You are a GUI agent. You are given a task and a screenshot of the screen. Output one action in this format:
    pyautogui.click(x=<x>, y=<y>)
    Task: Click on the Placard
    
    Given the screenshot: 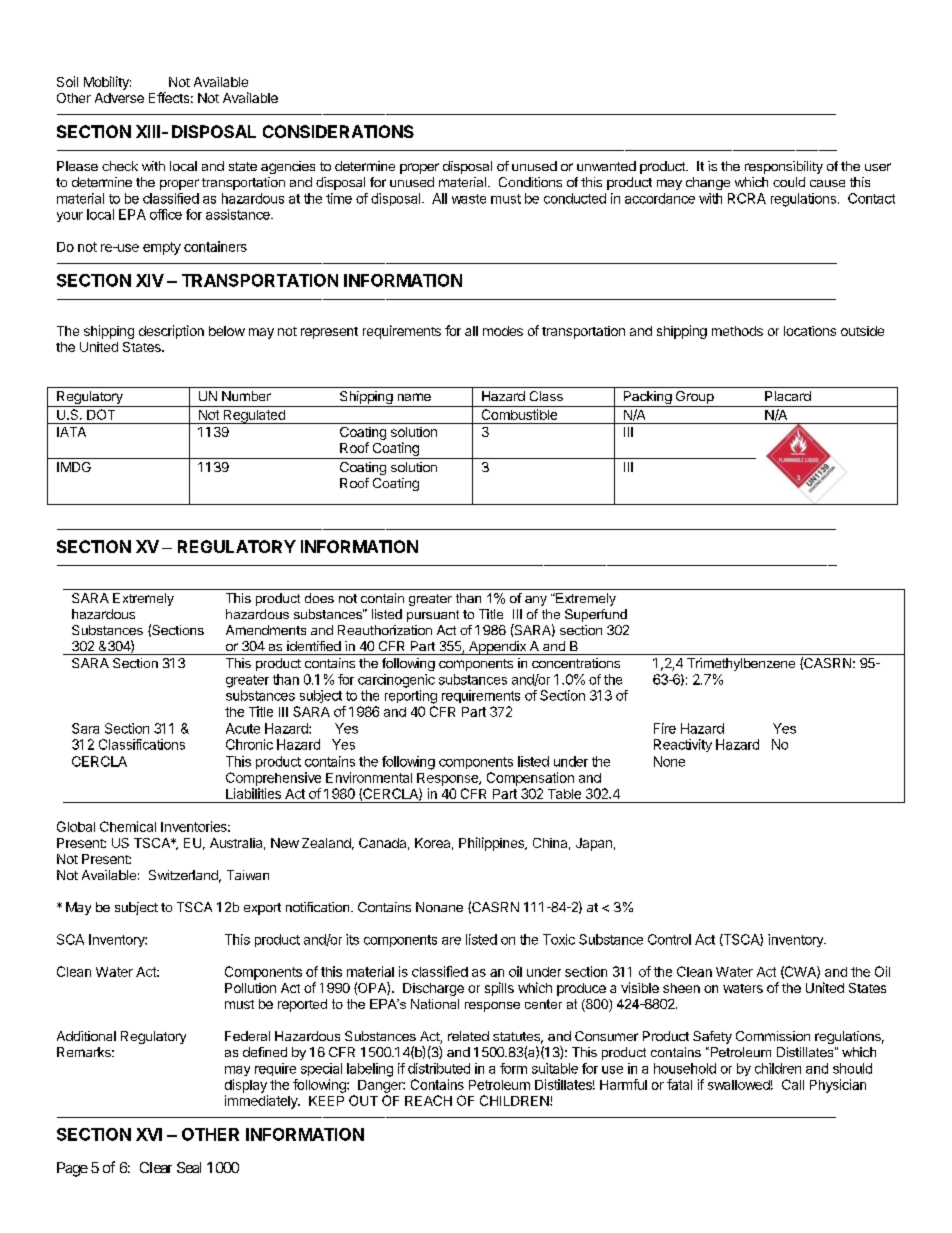 What is the action you would take?
    pyautogui.click(x=788, y=396)
